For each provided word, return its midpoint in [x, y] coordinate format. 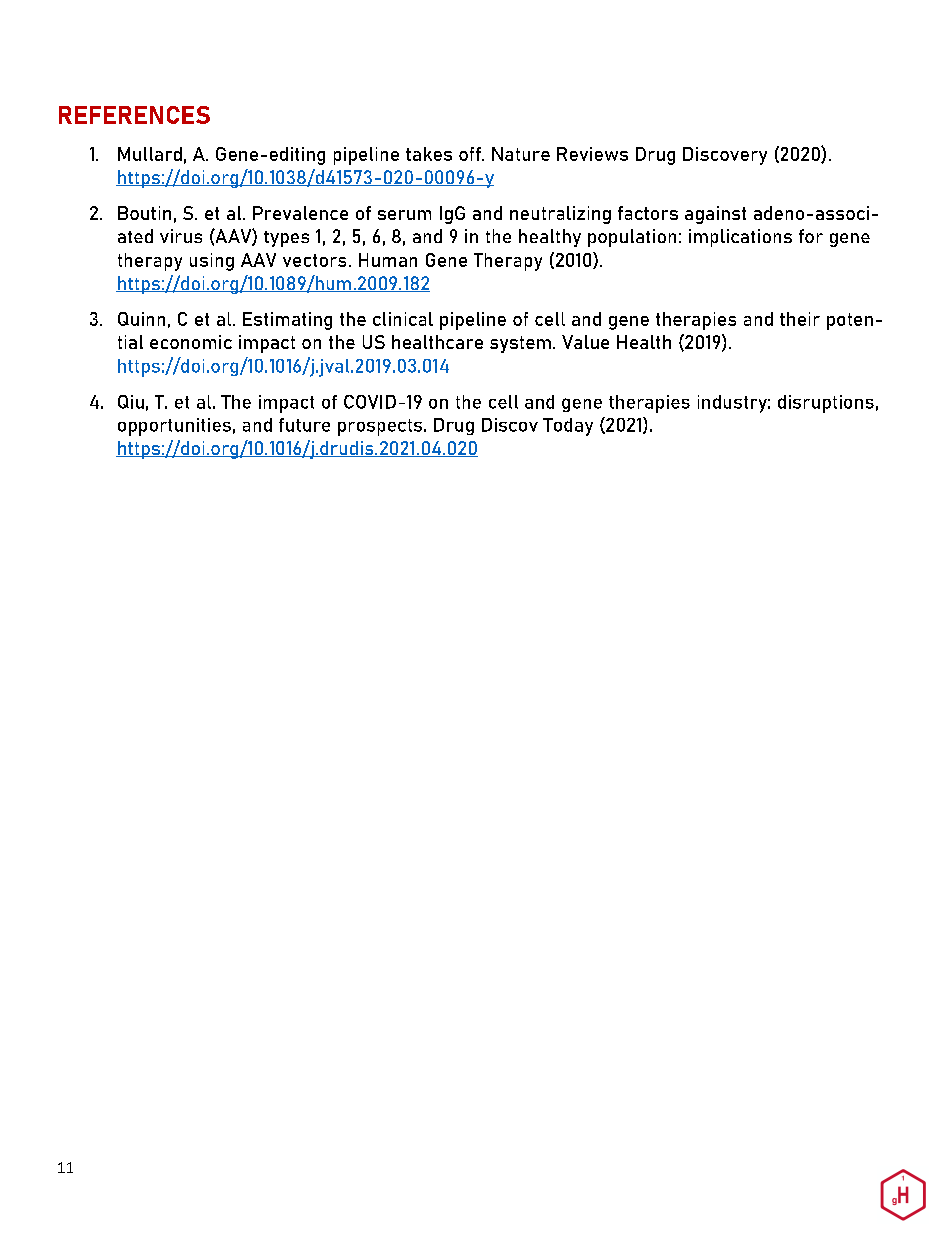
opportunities [174, 427]
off [471, 154]
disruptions [826, 404]
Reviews [592, 154]
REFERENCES [134, 115]
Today [568, 427]
